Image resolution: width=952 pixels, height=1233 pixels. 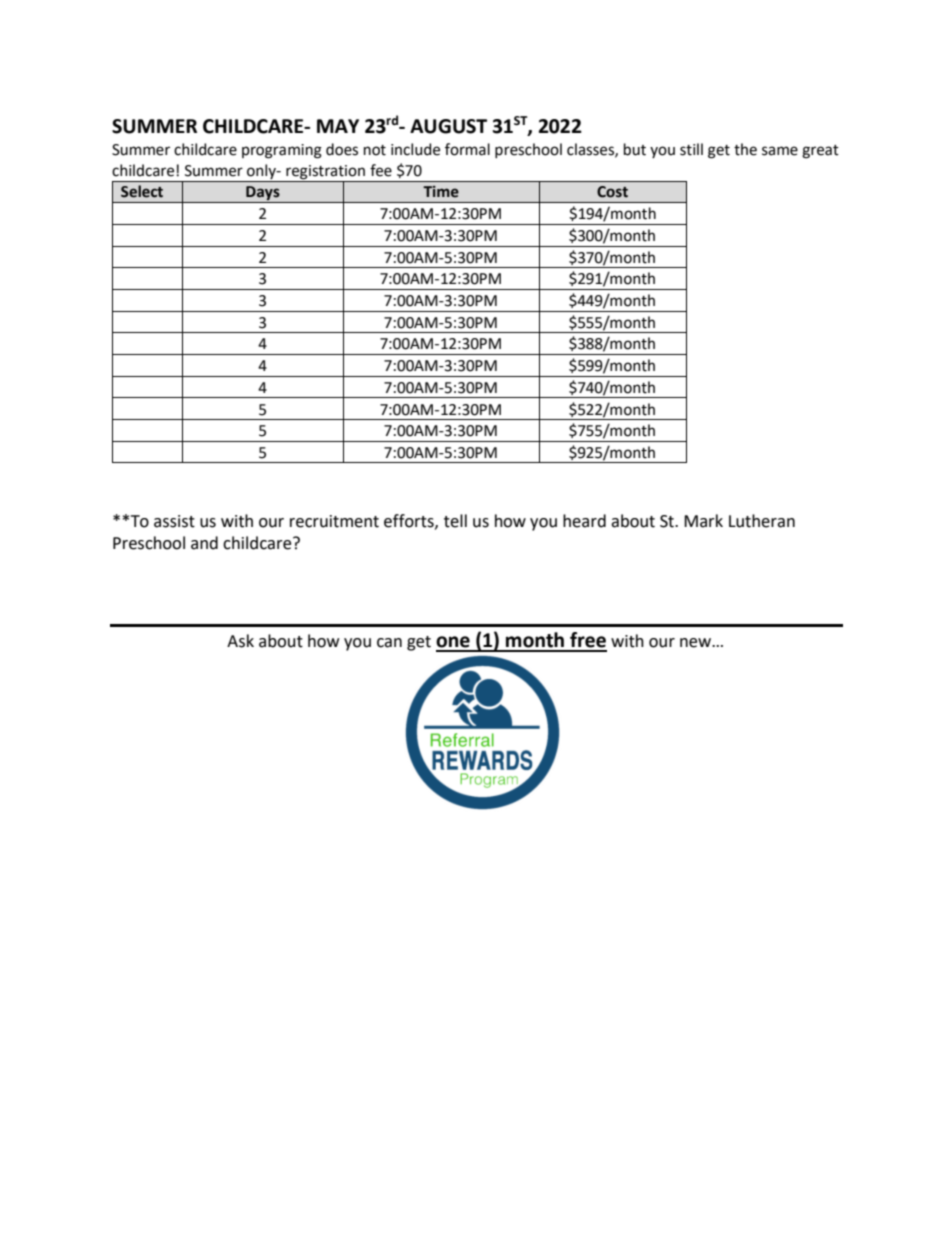 I want to click on tell, so click(x=455, y=521).
